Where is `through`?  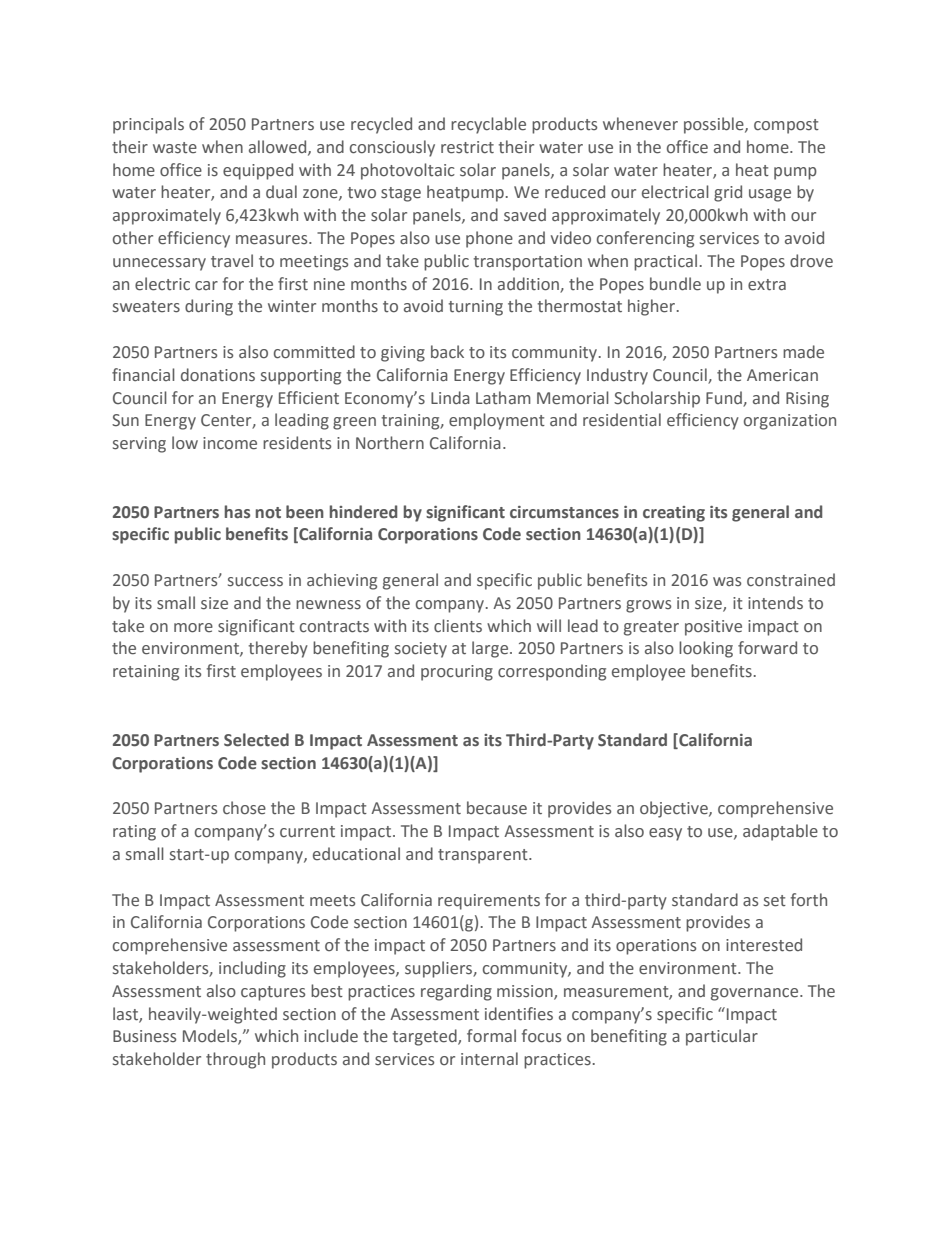
through is located at coordinates (235, 1060).
